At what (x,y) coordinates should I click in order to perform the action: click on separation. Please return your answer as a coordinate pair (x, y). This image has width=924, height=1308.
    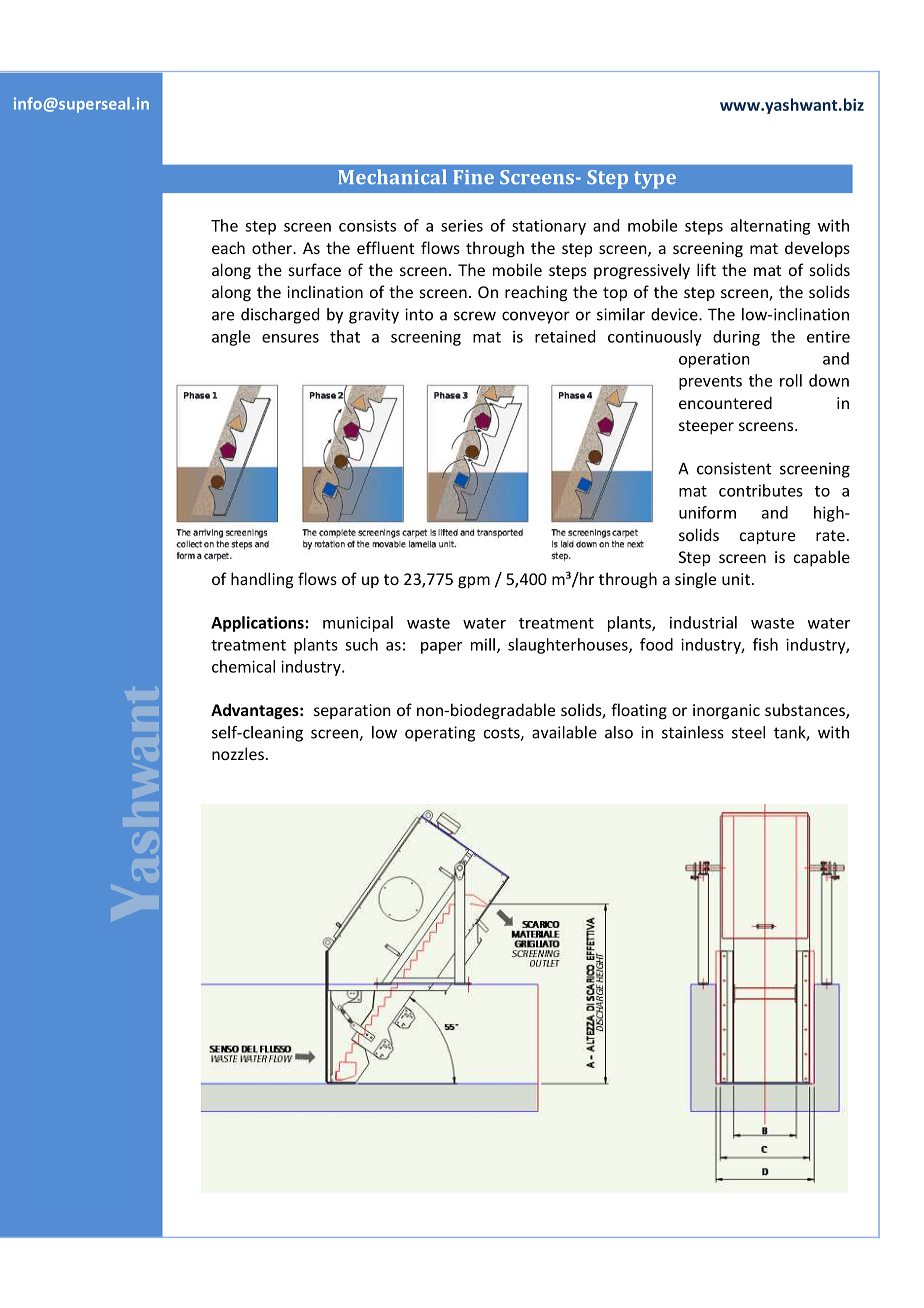
    Looking at the image, I should click on (352, 711).
